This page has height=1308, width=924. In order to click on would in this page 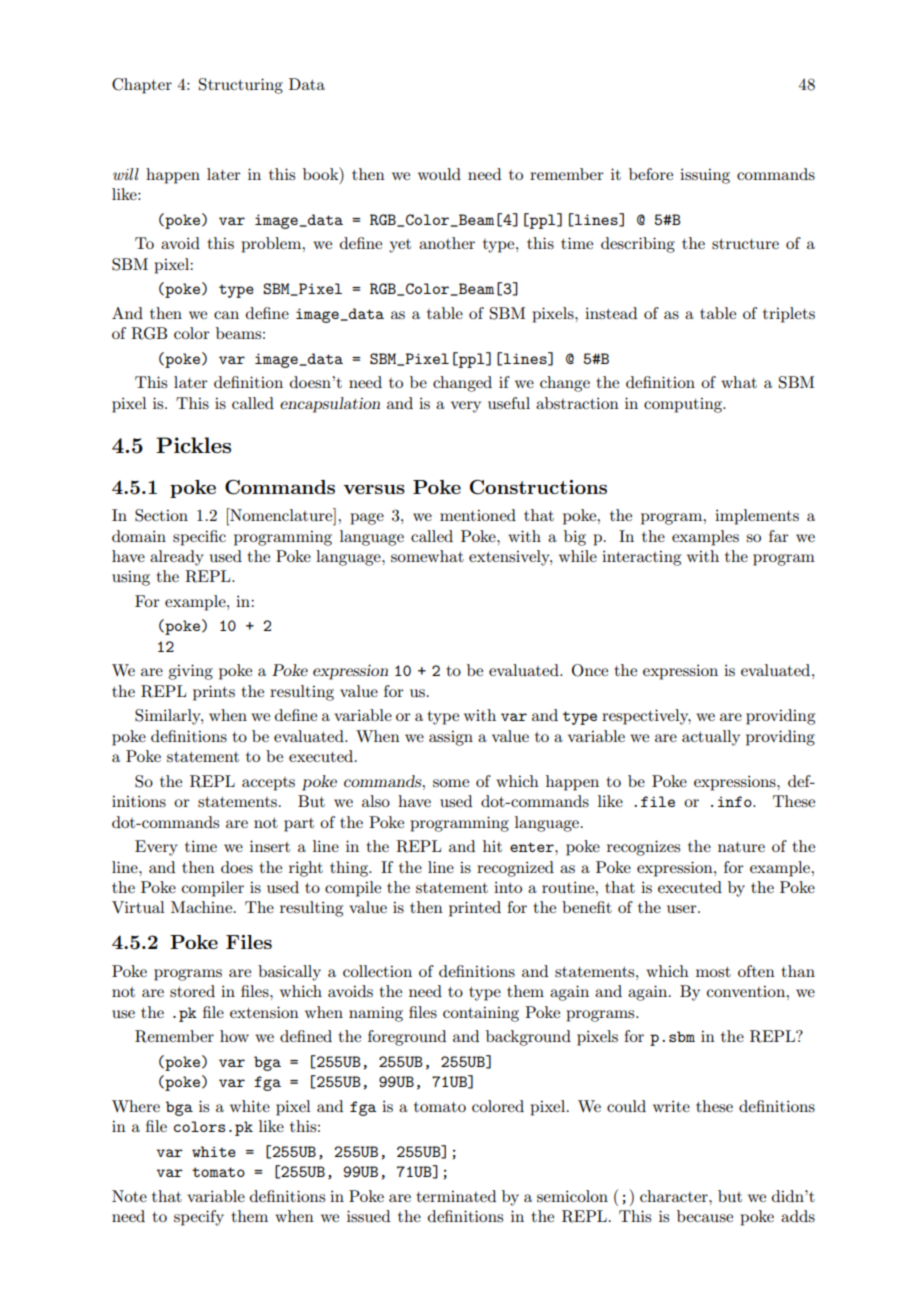, I will do `click(439, 174)`.
